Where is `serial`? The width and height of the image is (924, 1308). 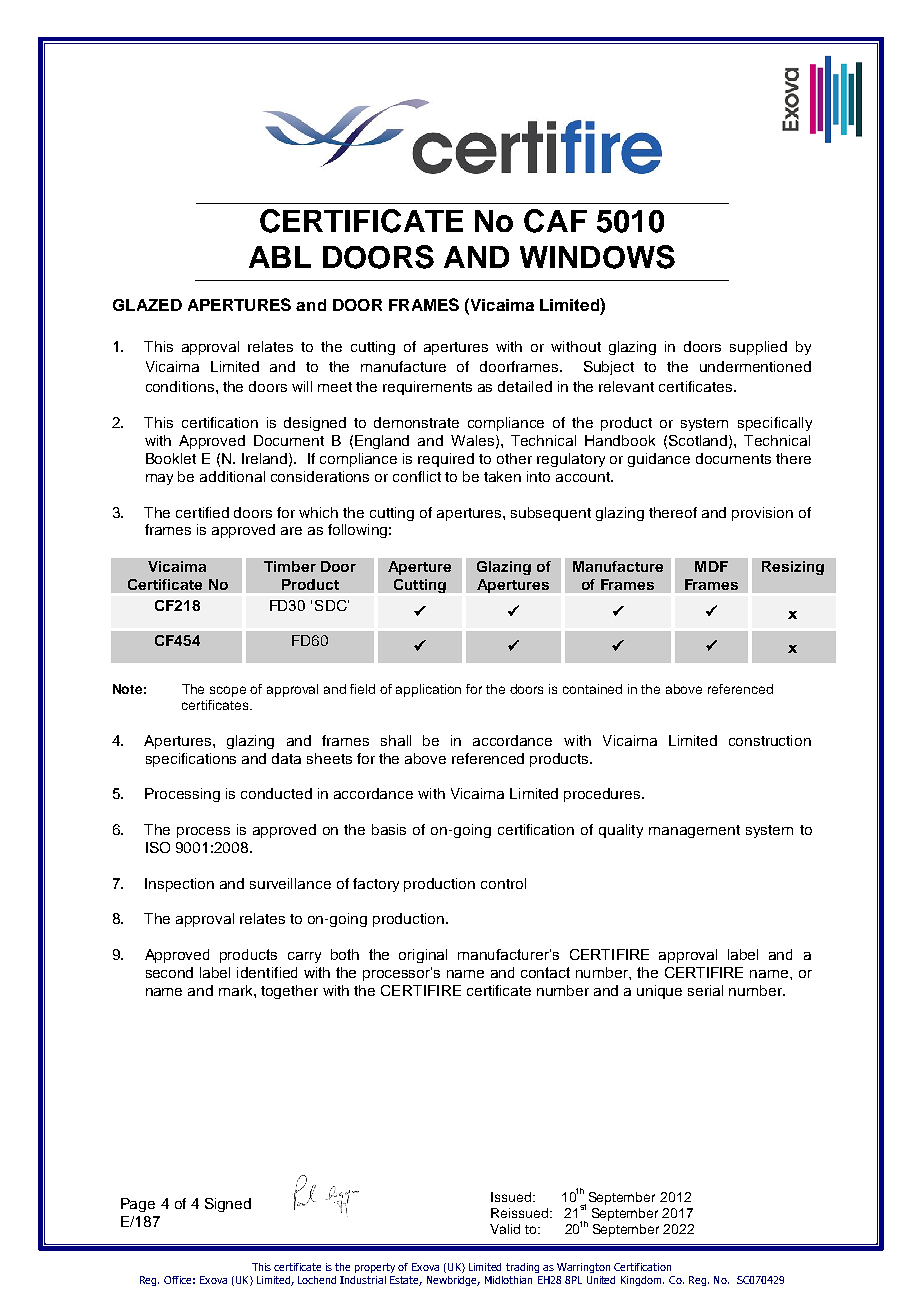
serial is located at coordinates (705, 990).
